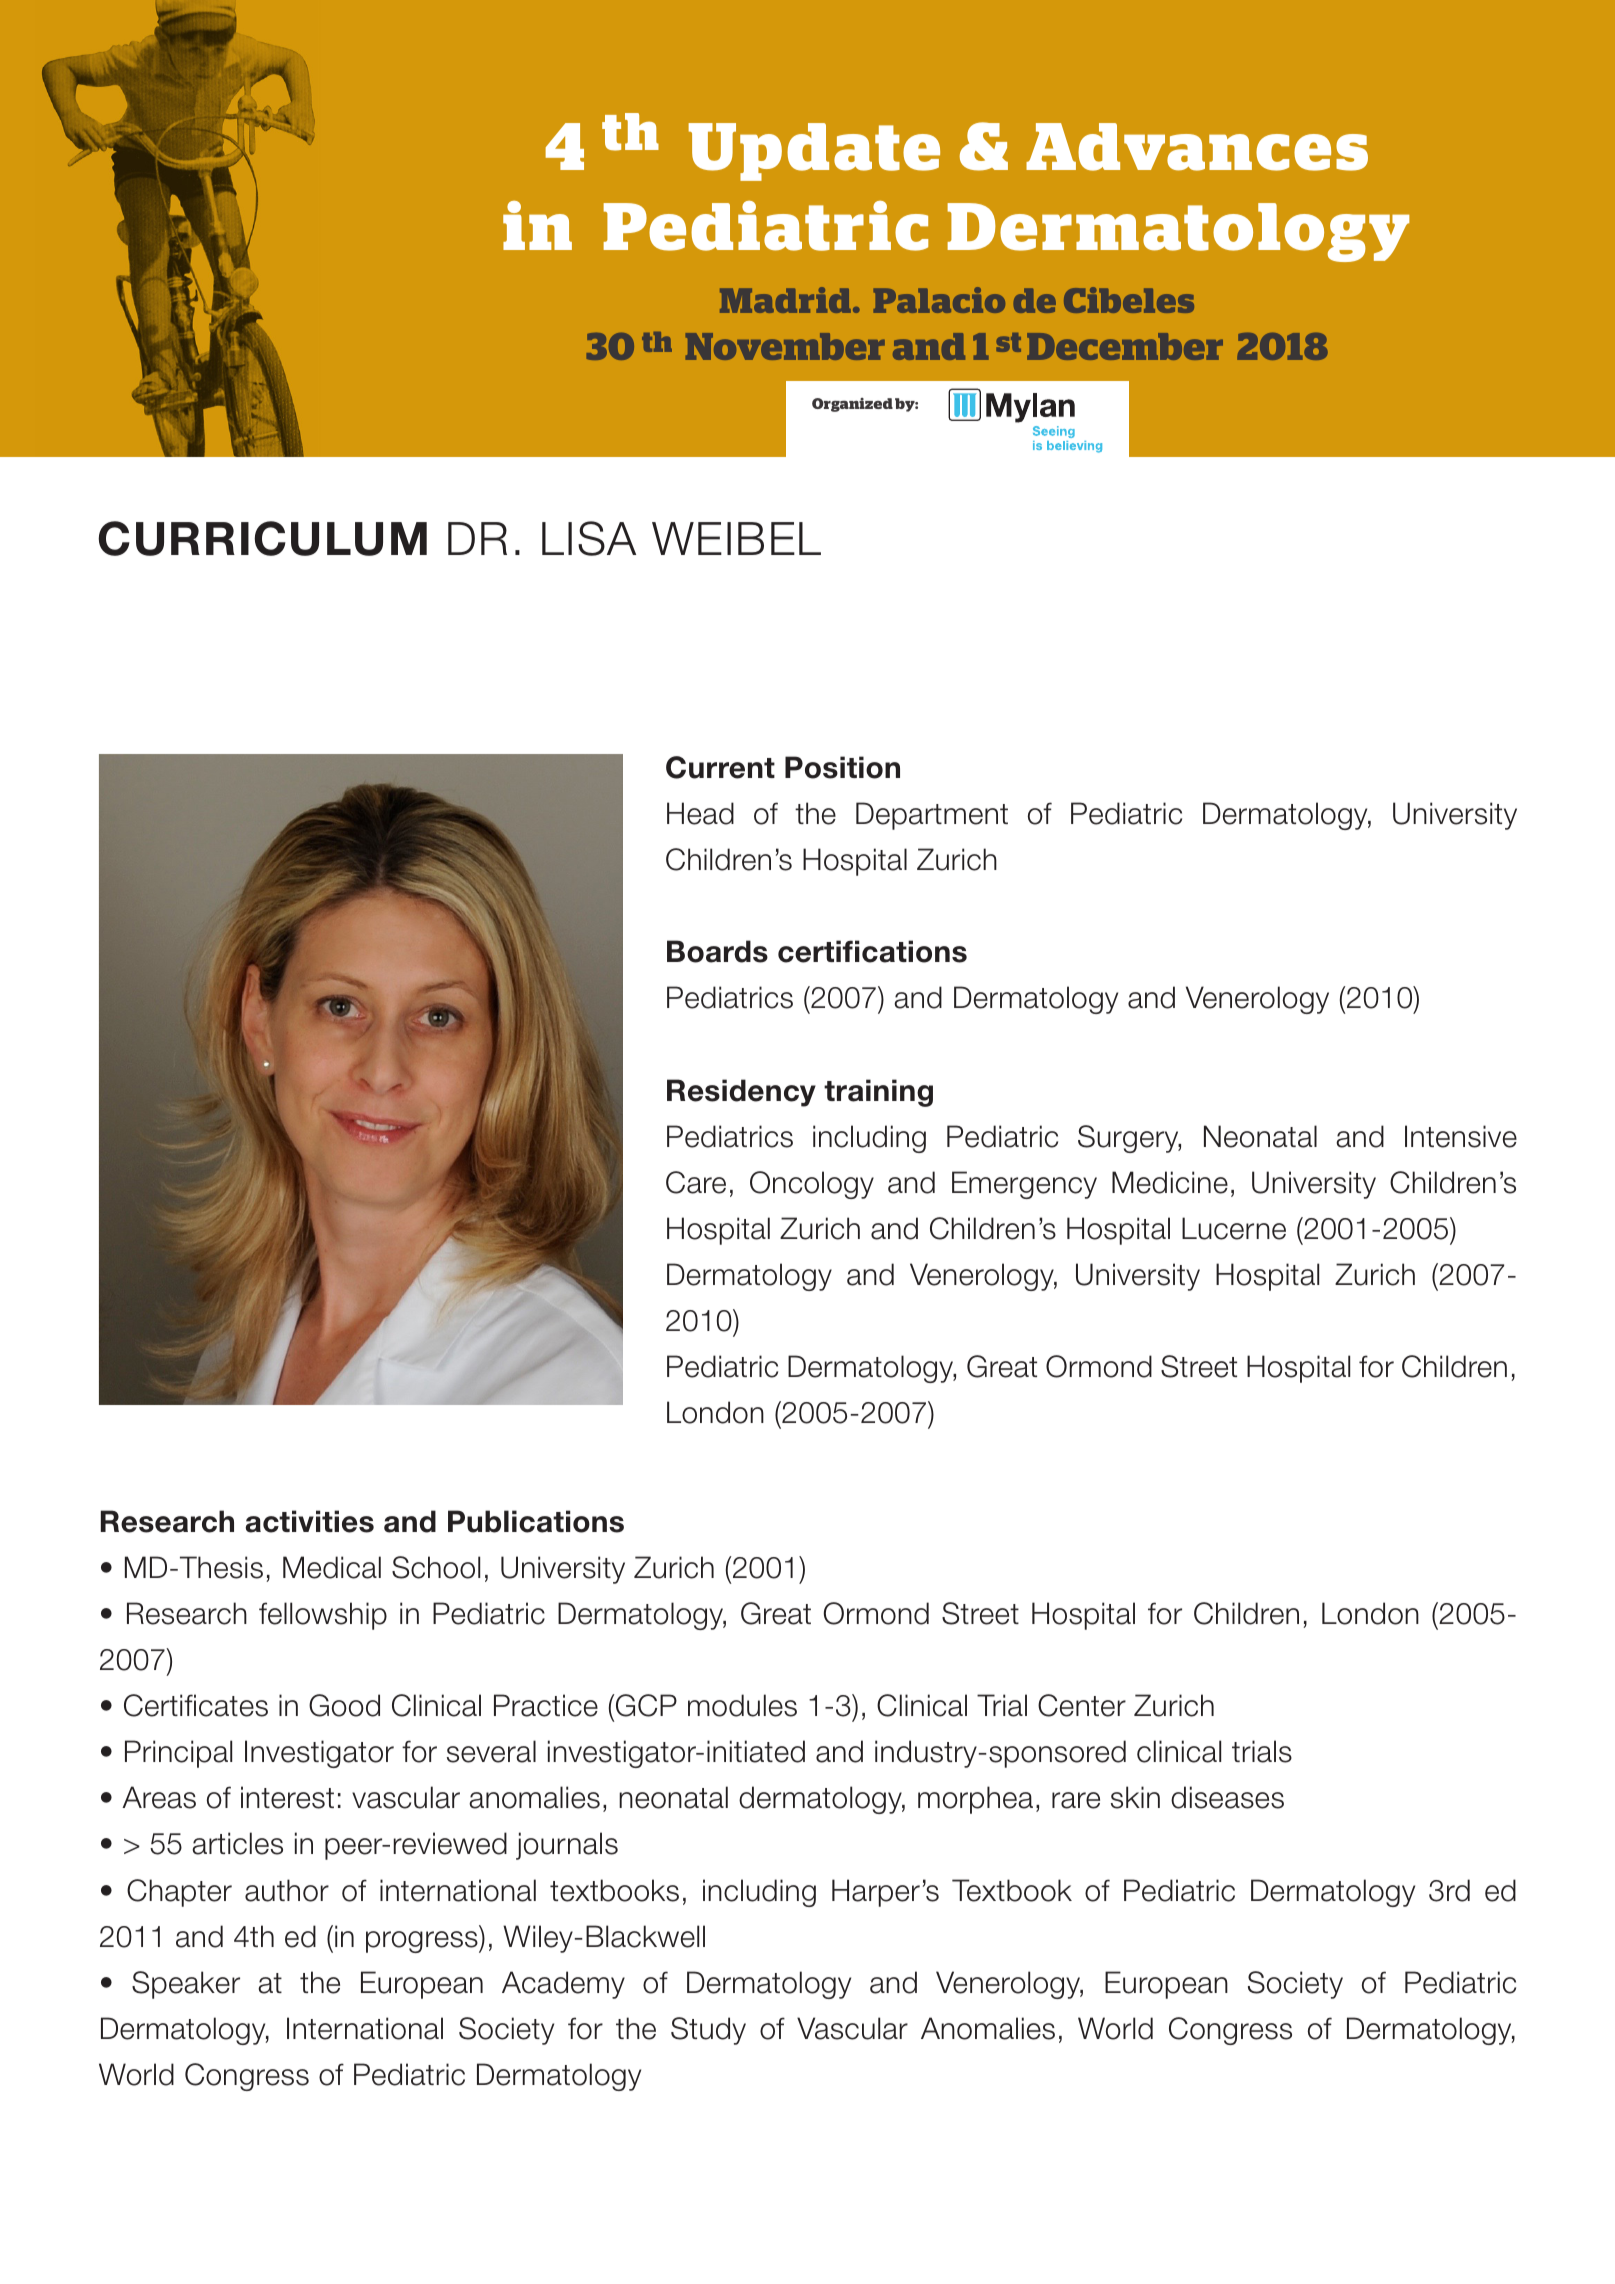 This document has height=2284, width=1615. I want to click on Position, so click(842, 767).
